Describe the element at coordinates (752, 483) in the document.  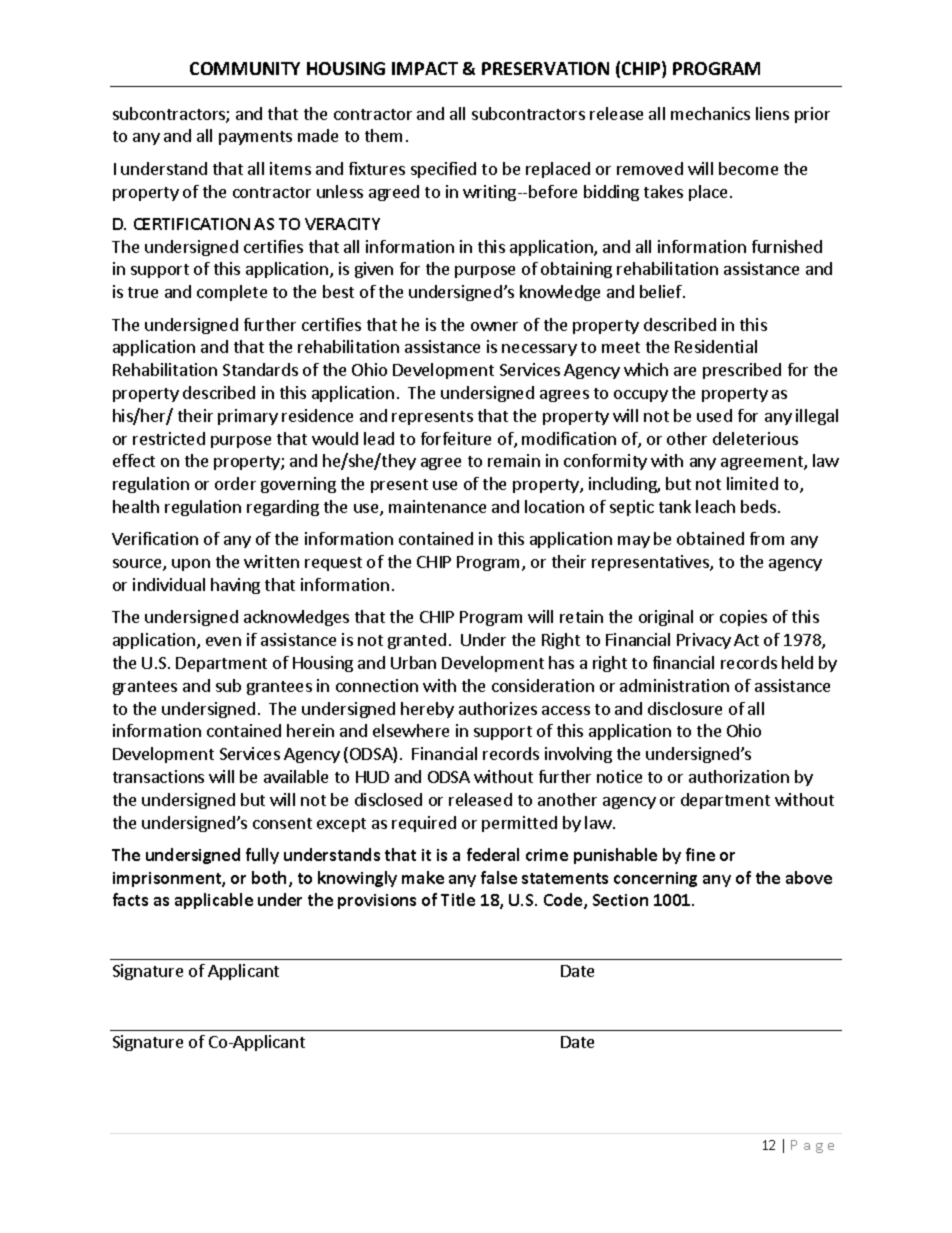
I see `limited` at that location.
